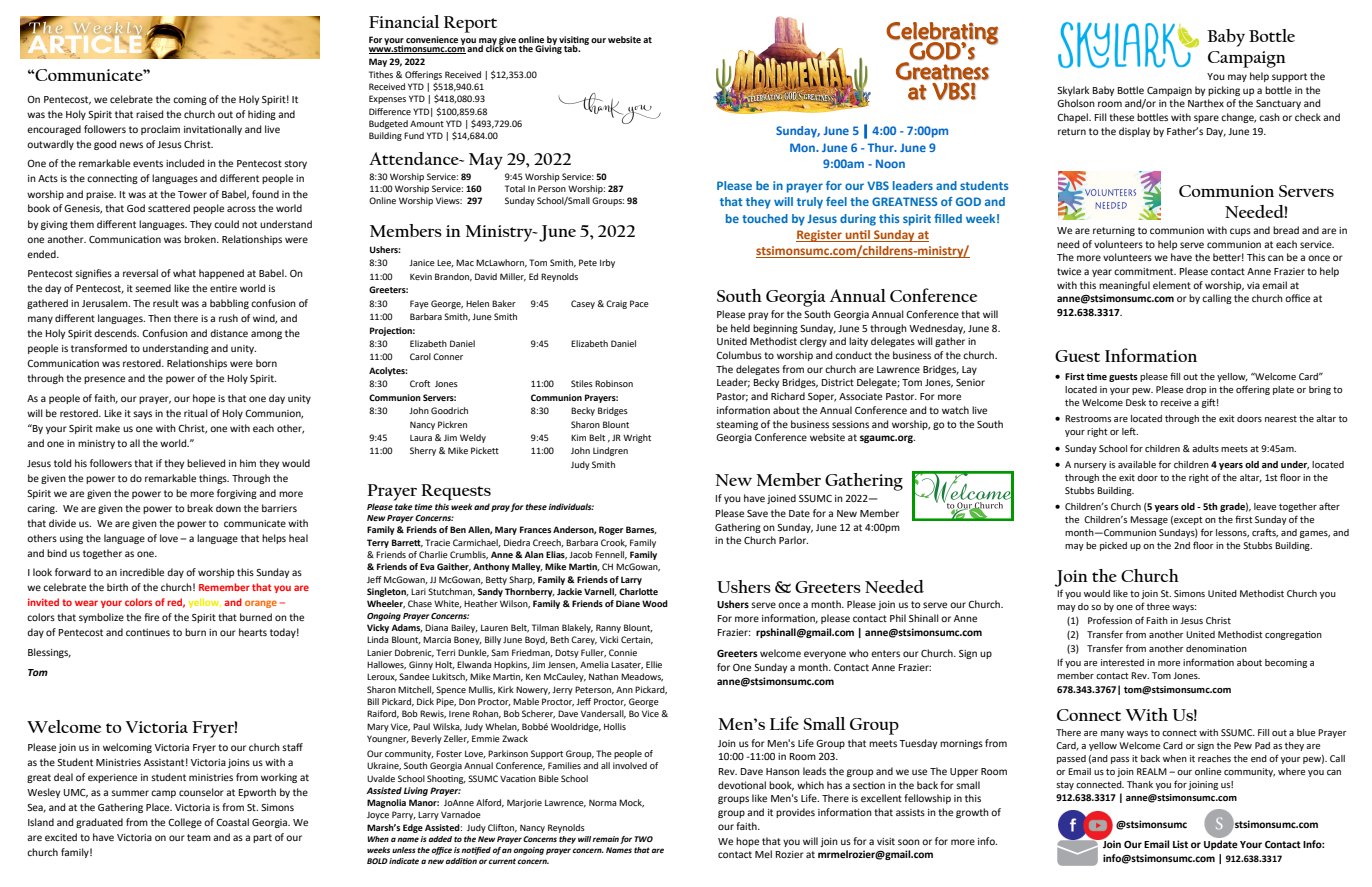 This screenshot has height=887, width=1372. Describe the element at coordinates (1224, 91) in the screenshot. I see `picking` at that location.
